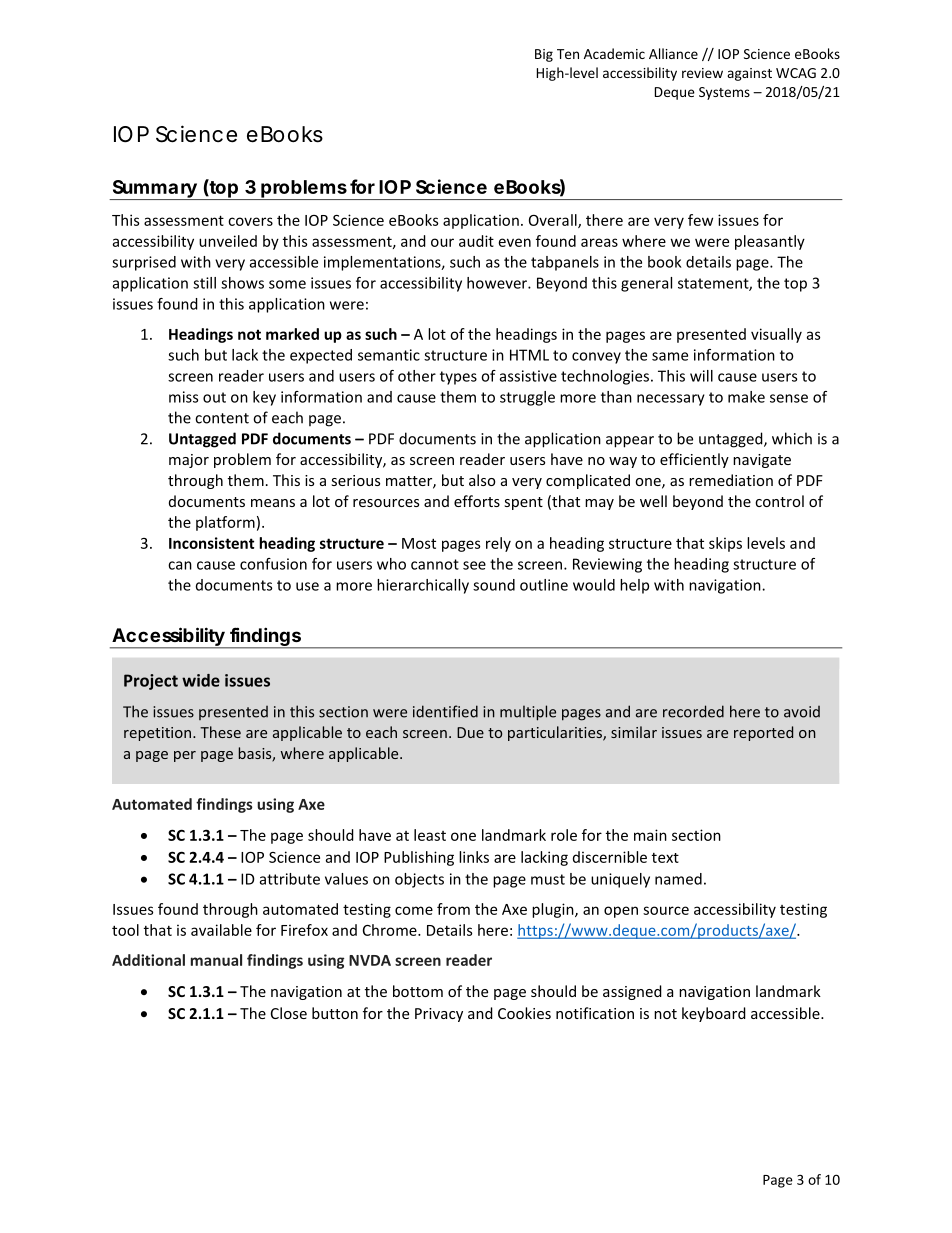 This screenshot has height=1233, width=952. What do you see at coordinates (189, 461) in the screenshot?
I see `major` at bounding box center [189, 461].
